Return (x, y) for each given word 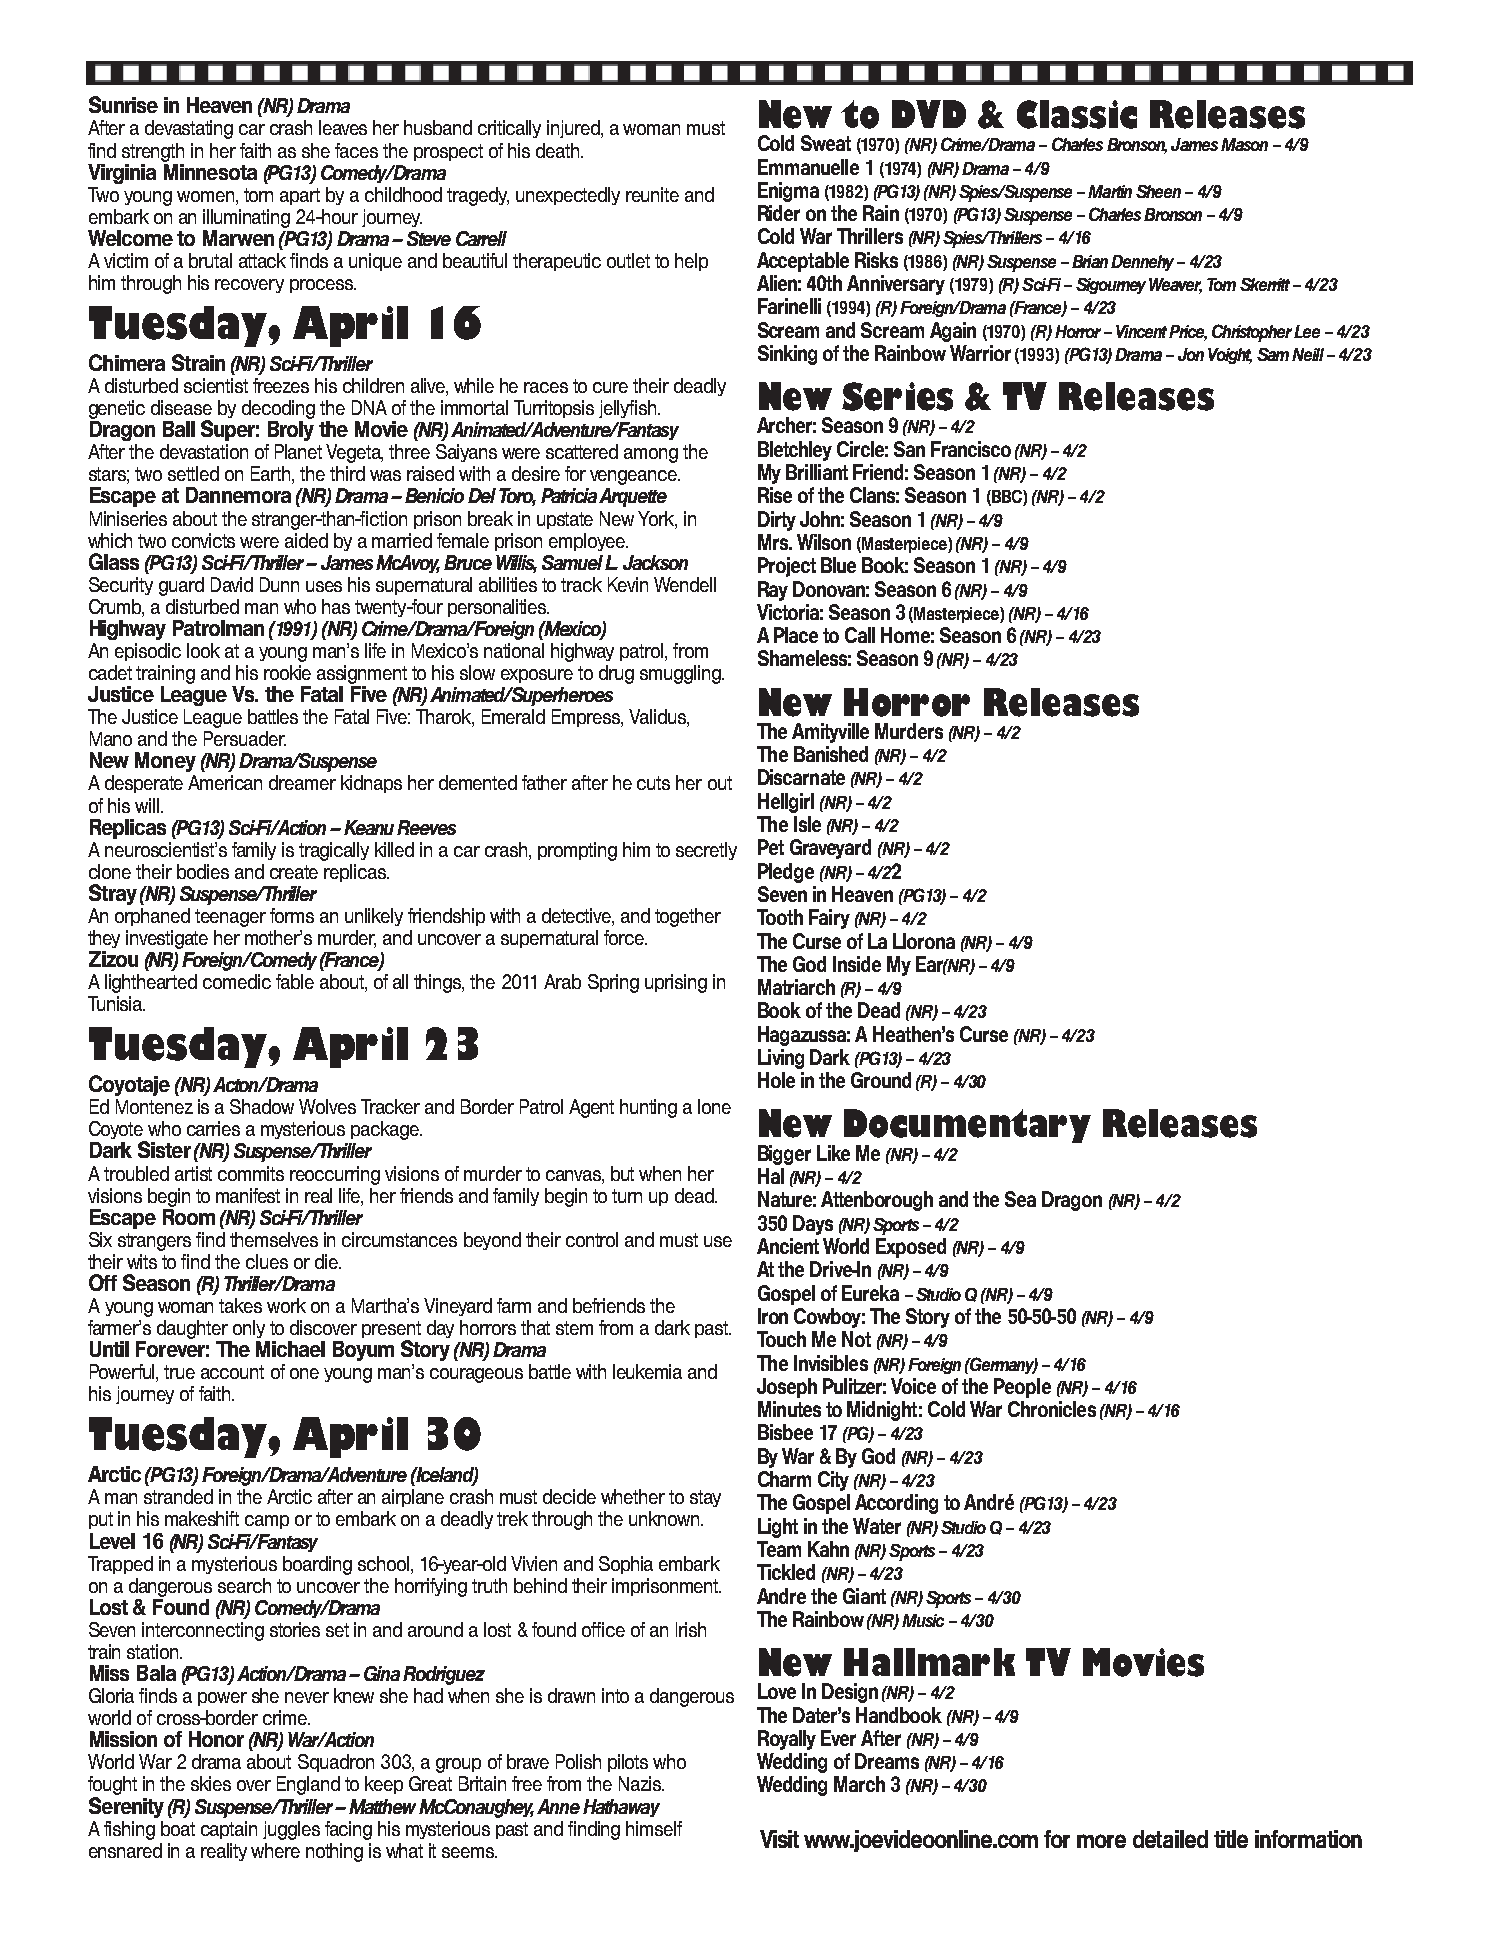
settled (193, 473)
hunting (648, 1108)
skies (211, 1783)
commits (251, 1173)
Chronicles (1052, 1409)
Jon (1191, 354)
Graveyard (830, 849)
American (225, 782)
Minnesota (210, 170)
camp (267, 1522)
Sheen (1158, 191)
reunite (652, 194)
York (657, 519)
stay (705, 1498)
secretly (706, 851)
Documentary (967, 1127)
